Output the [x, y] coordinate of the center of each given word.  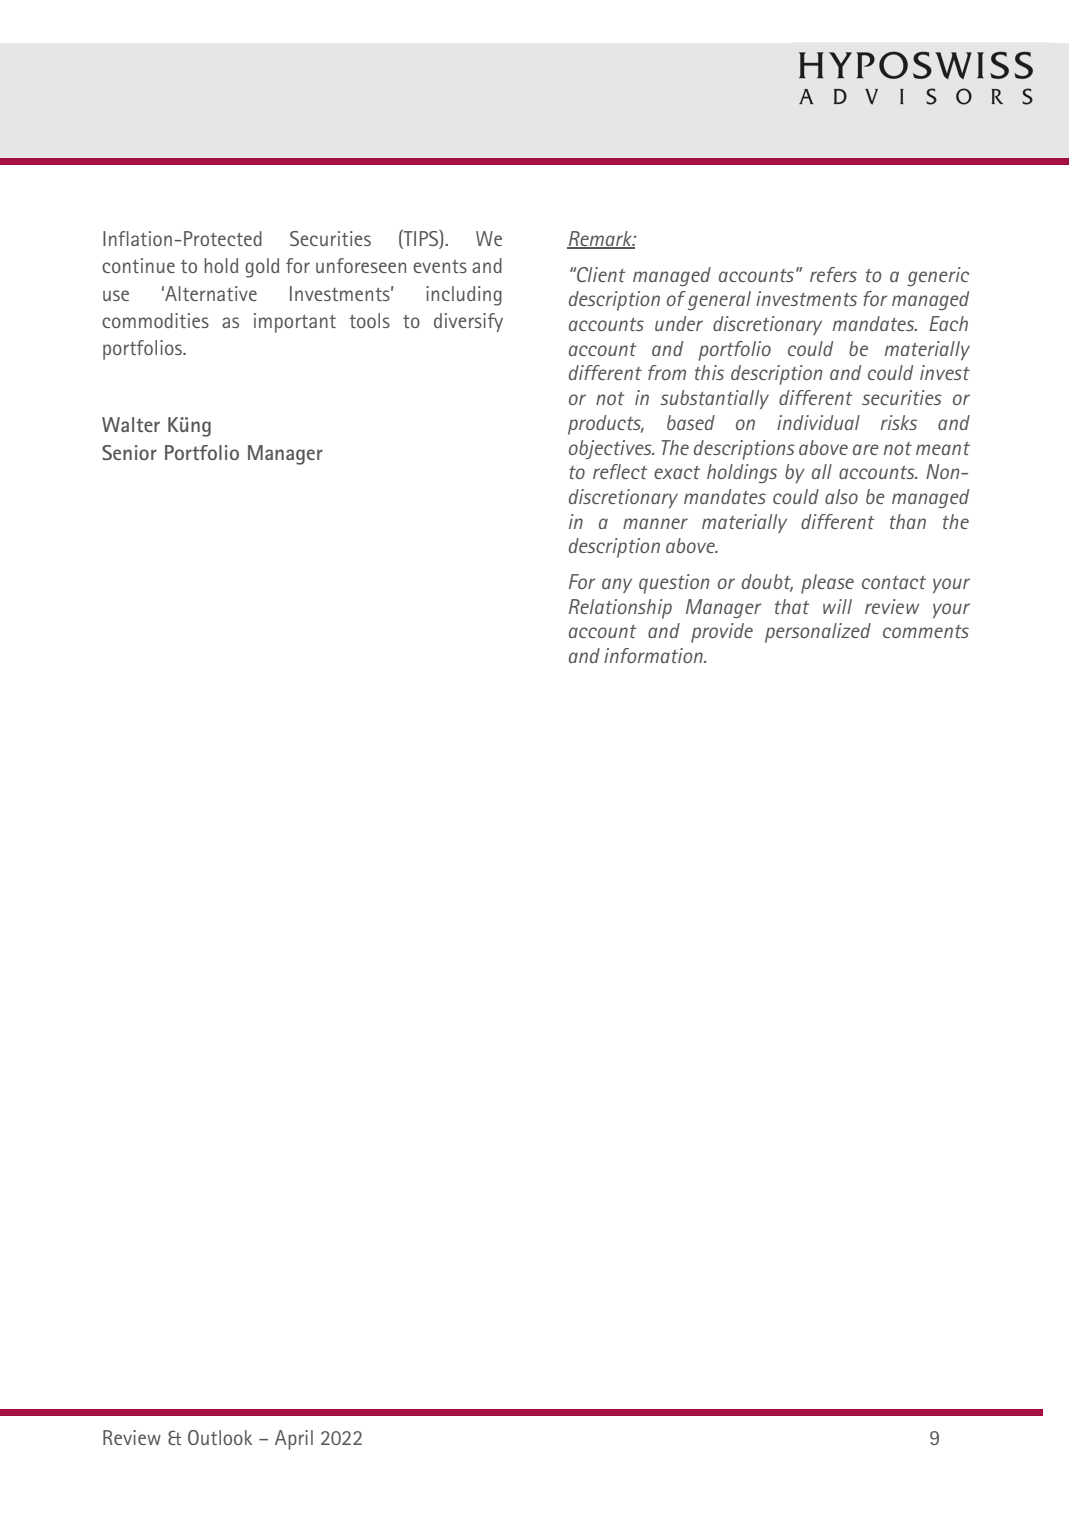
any [617, 585]
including [464, 296]
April [294, 1440]
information [654, 655]
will [837, 606]
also [841, 496]
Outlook [220, 1437]
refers [833, 274]
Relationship [620, 609]
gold [262, 268]
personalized [818, 633]
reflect [620, 471]
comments [926, 631]
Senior [129, 452]
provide [722, 633]
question [674, 584]
